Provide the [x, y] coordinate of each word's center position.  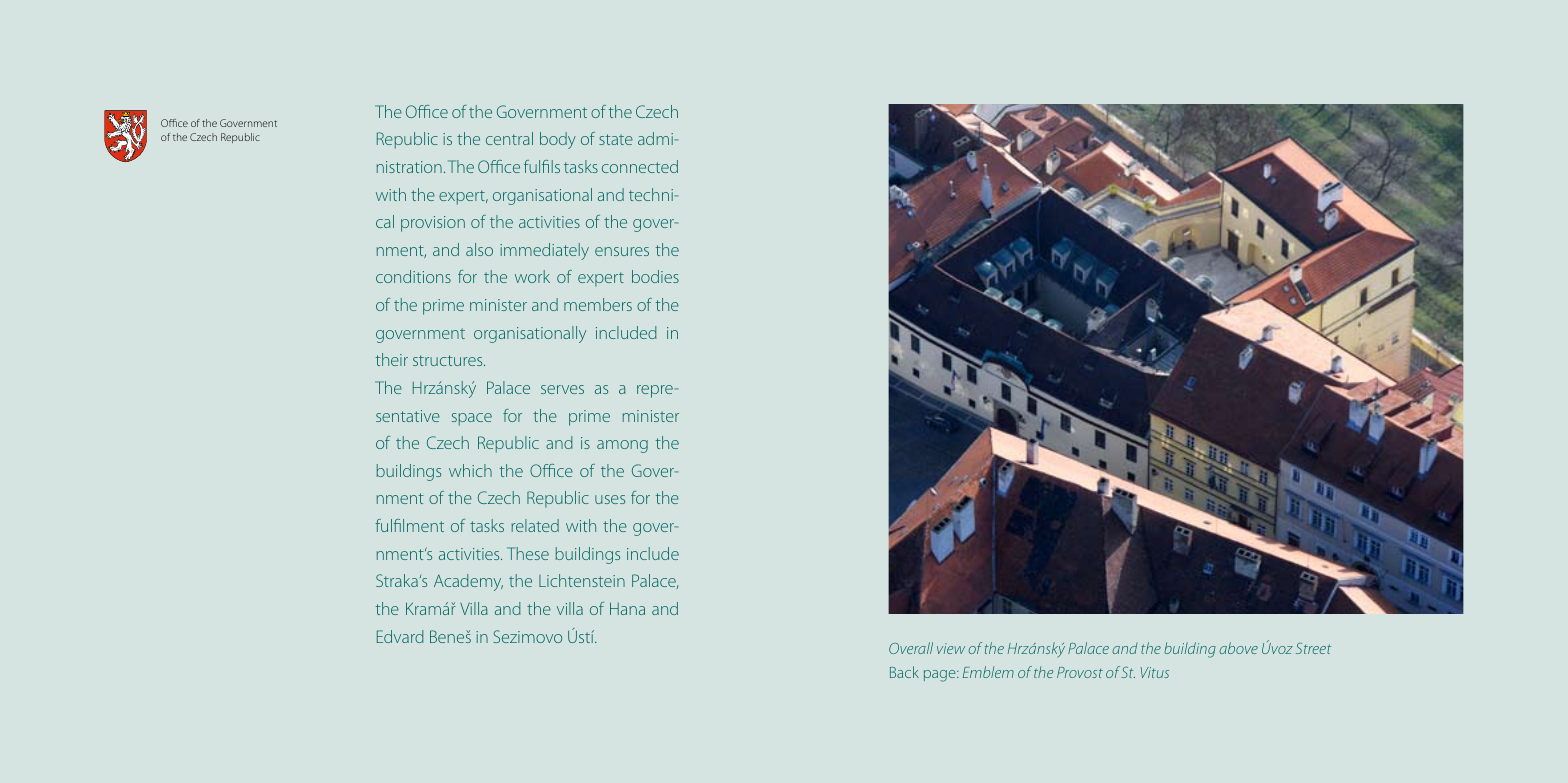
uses [610, 499]
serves [562, 389]
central [509, 138]
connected [640, 166]
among [622, 446]
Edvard [400, 636]
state [616, 139]
